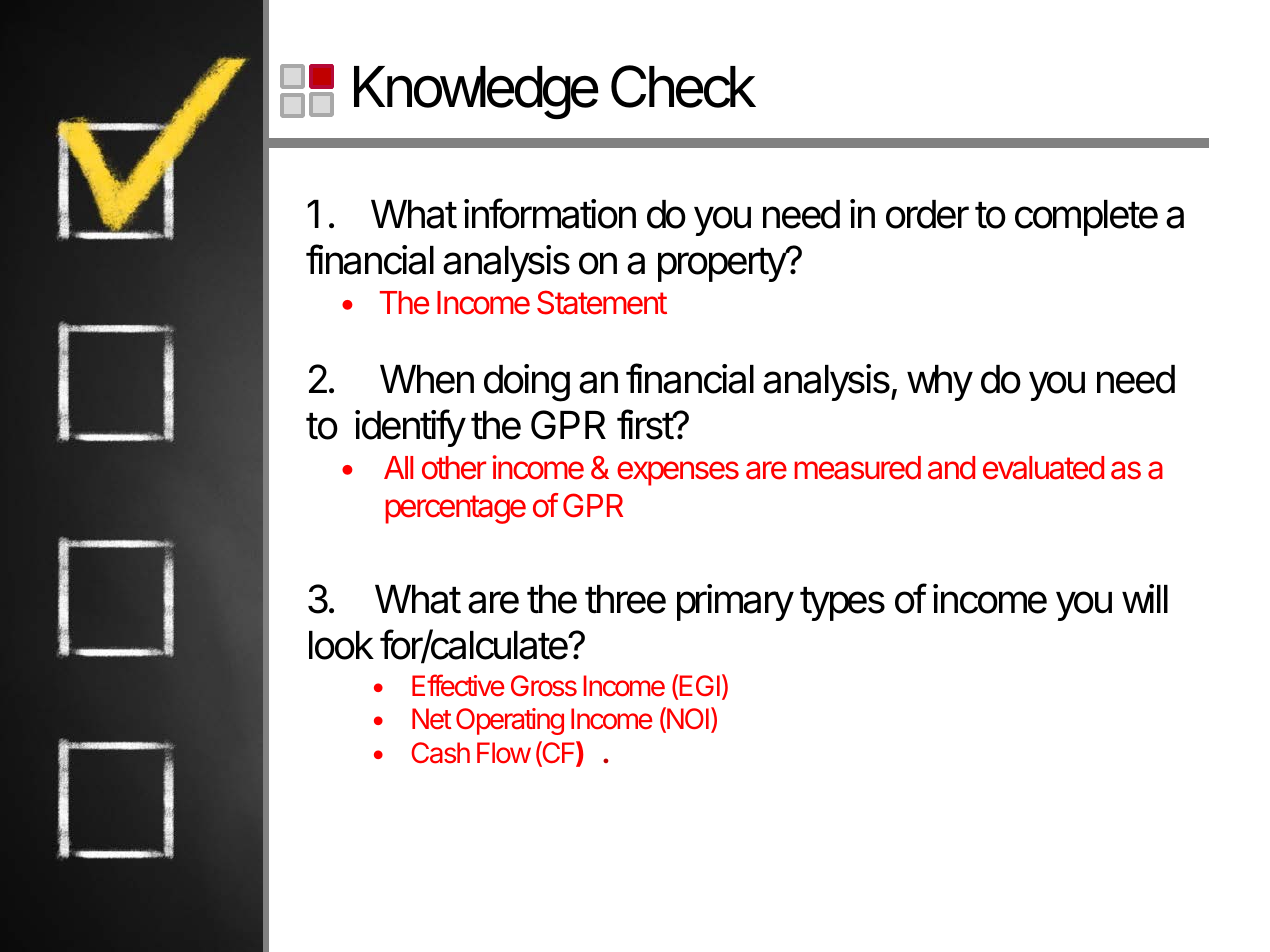  What do you see at coordinates (1086, 218) in the image?
I see `complete` at bounding box center [1086, 218].
